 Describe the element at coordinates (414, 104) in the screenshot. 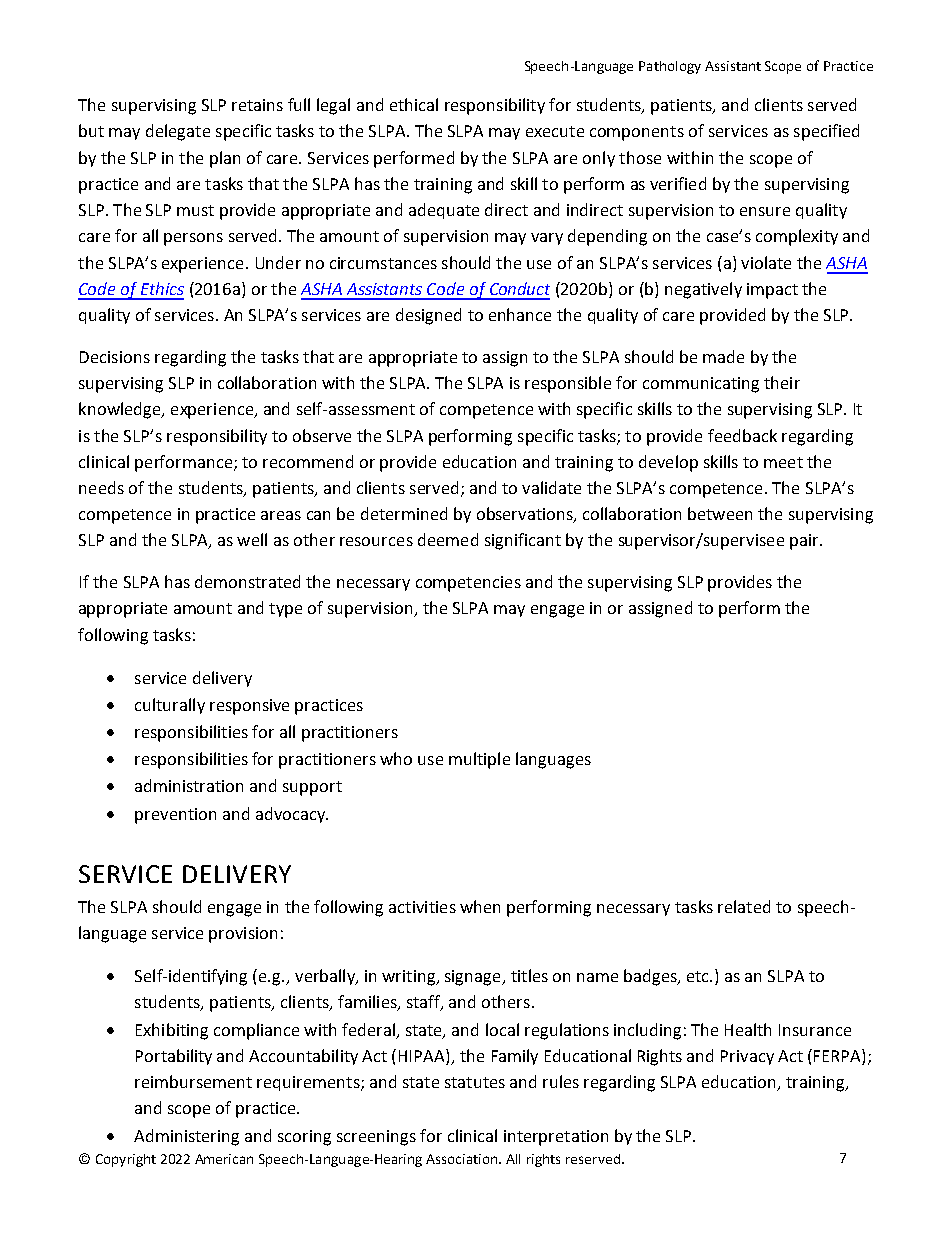

I see `ethical` at that location.
